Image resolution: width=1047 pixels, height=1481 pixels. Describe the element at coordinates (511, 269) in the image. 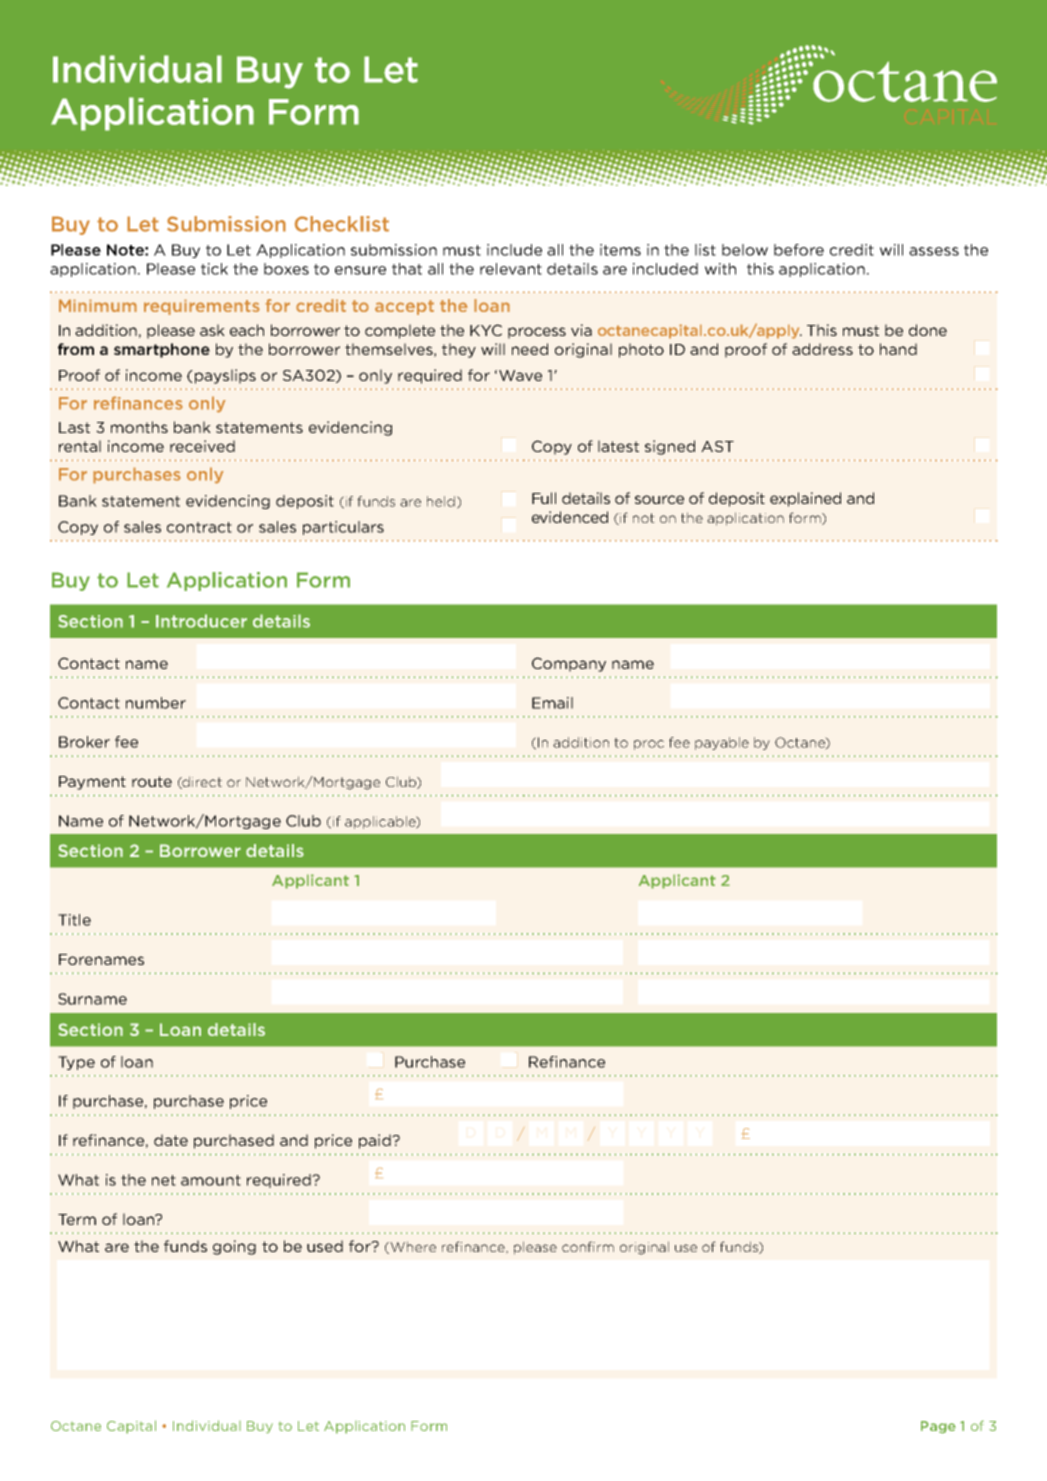

I see `relevant` at that location.
